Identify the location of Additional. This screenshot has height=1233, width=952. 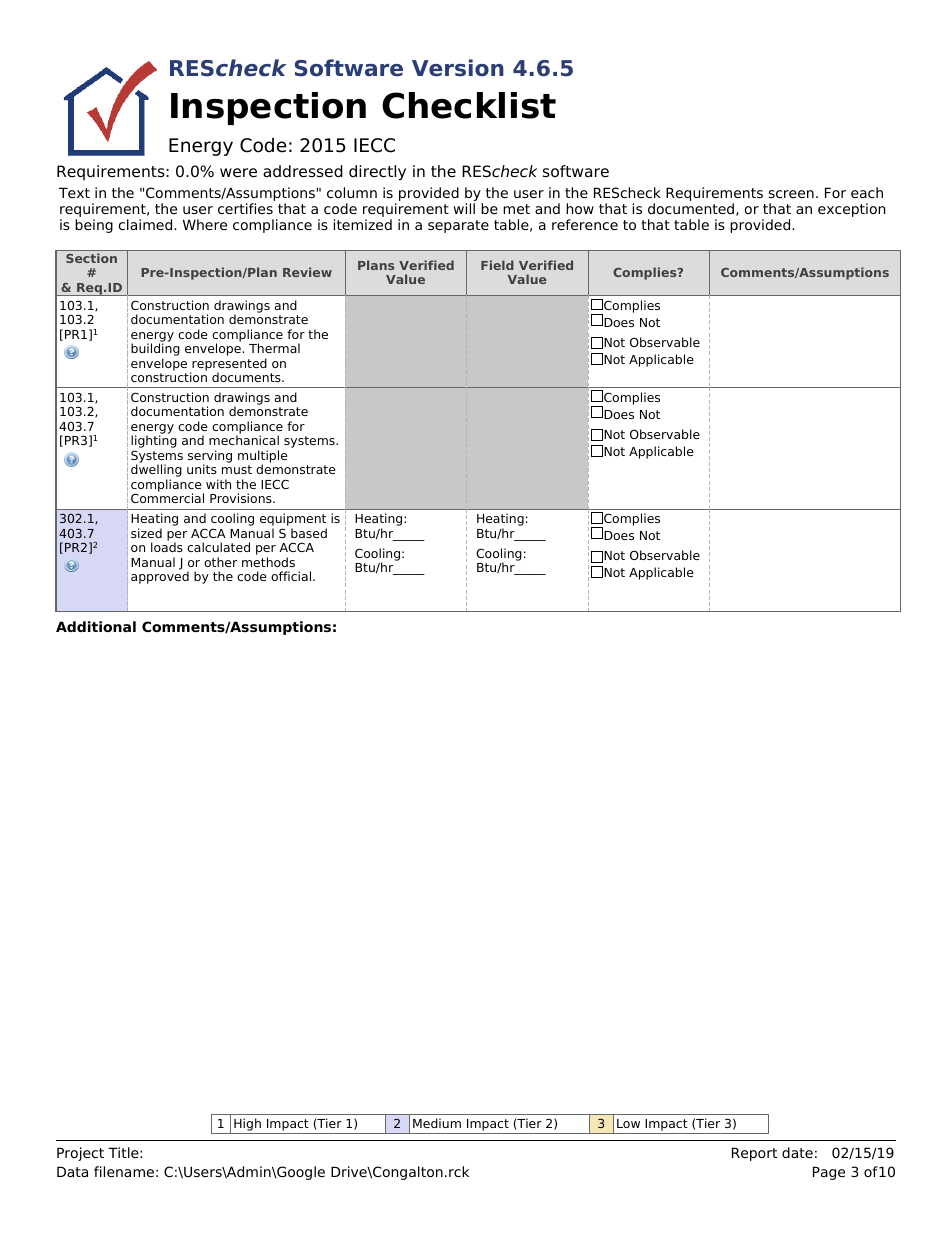
(96, 626).
